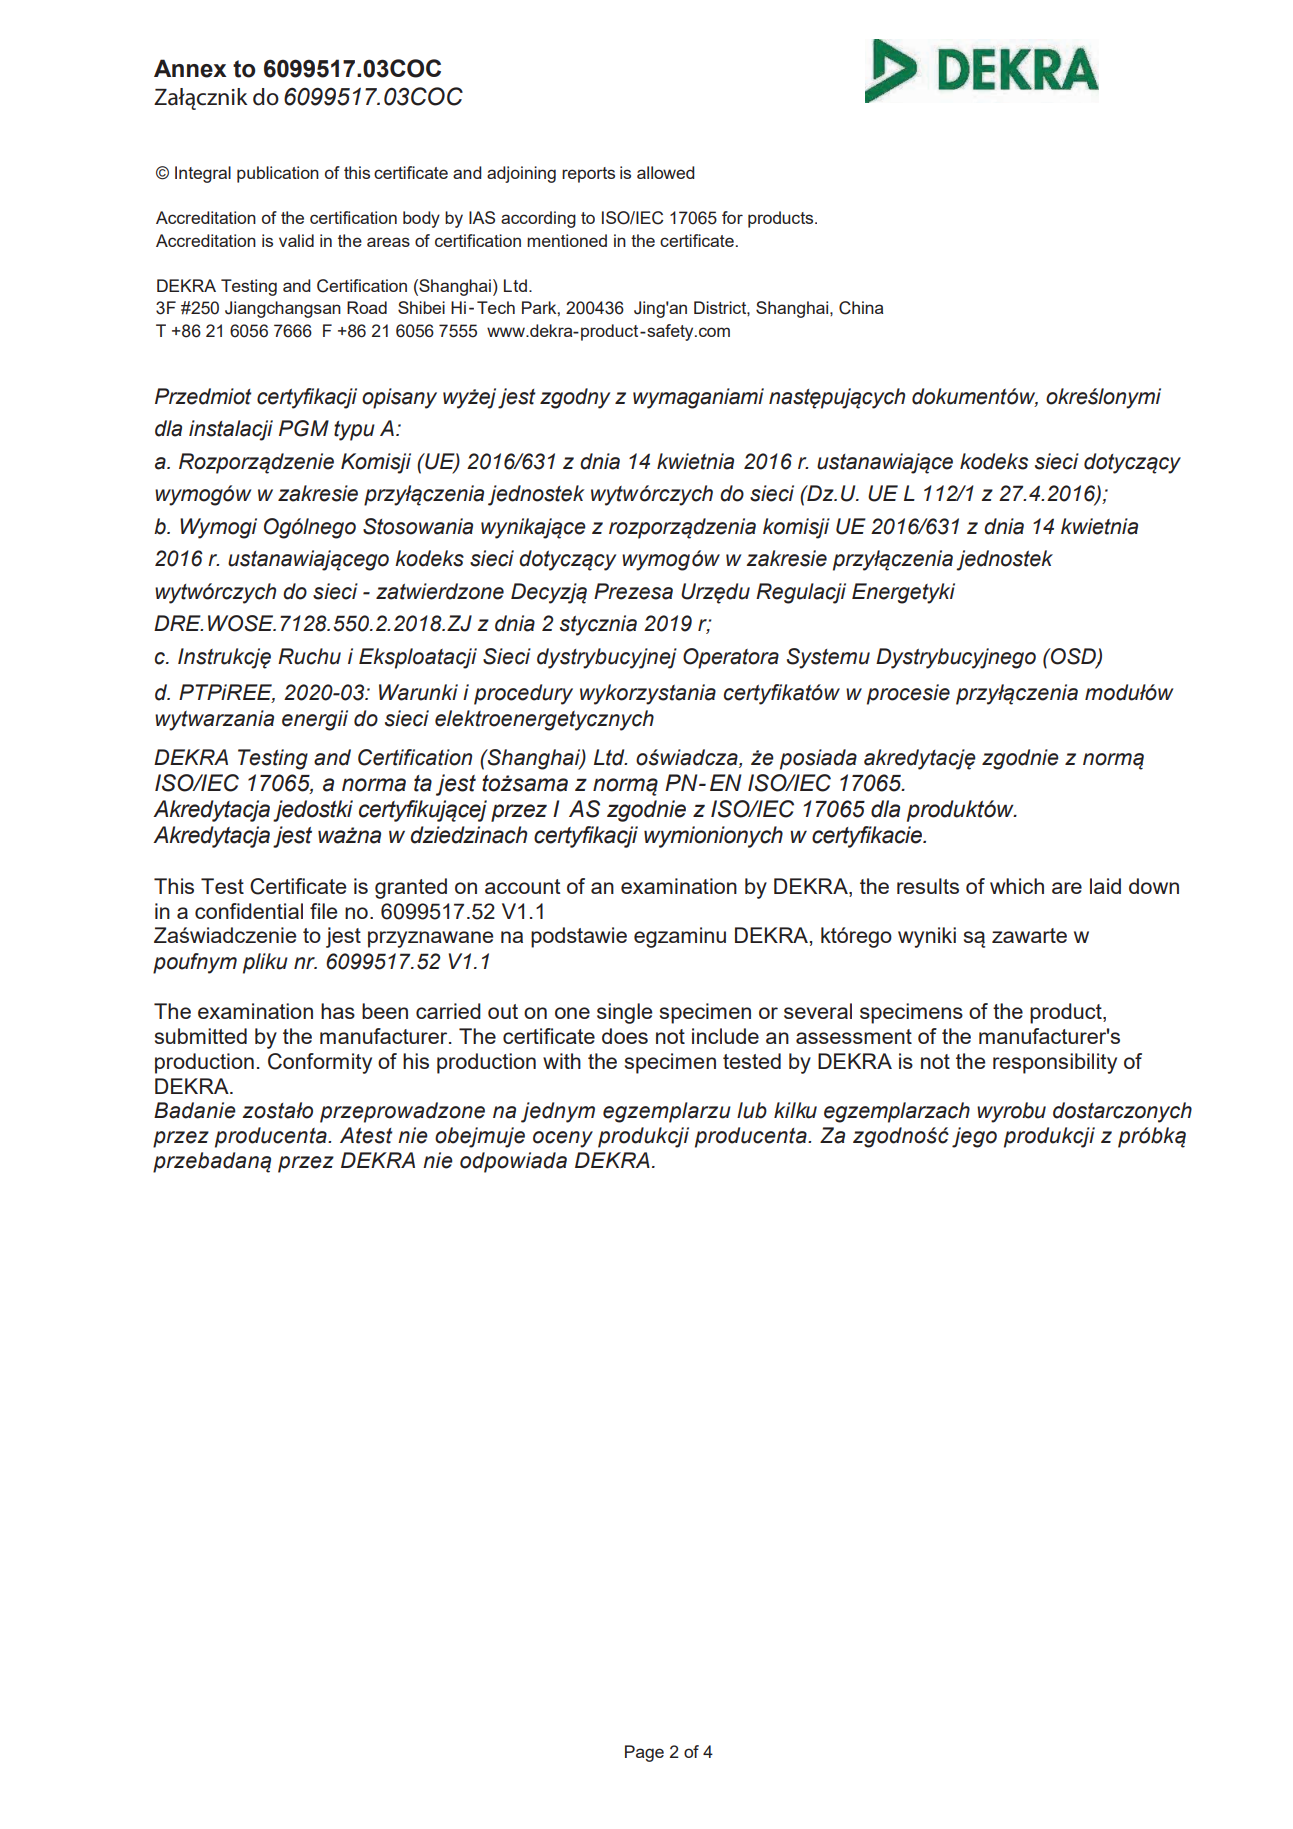 This page has height=1829, width=1293. I want to click on responsibility, so click(1055, 1063).
